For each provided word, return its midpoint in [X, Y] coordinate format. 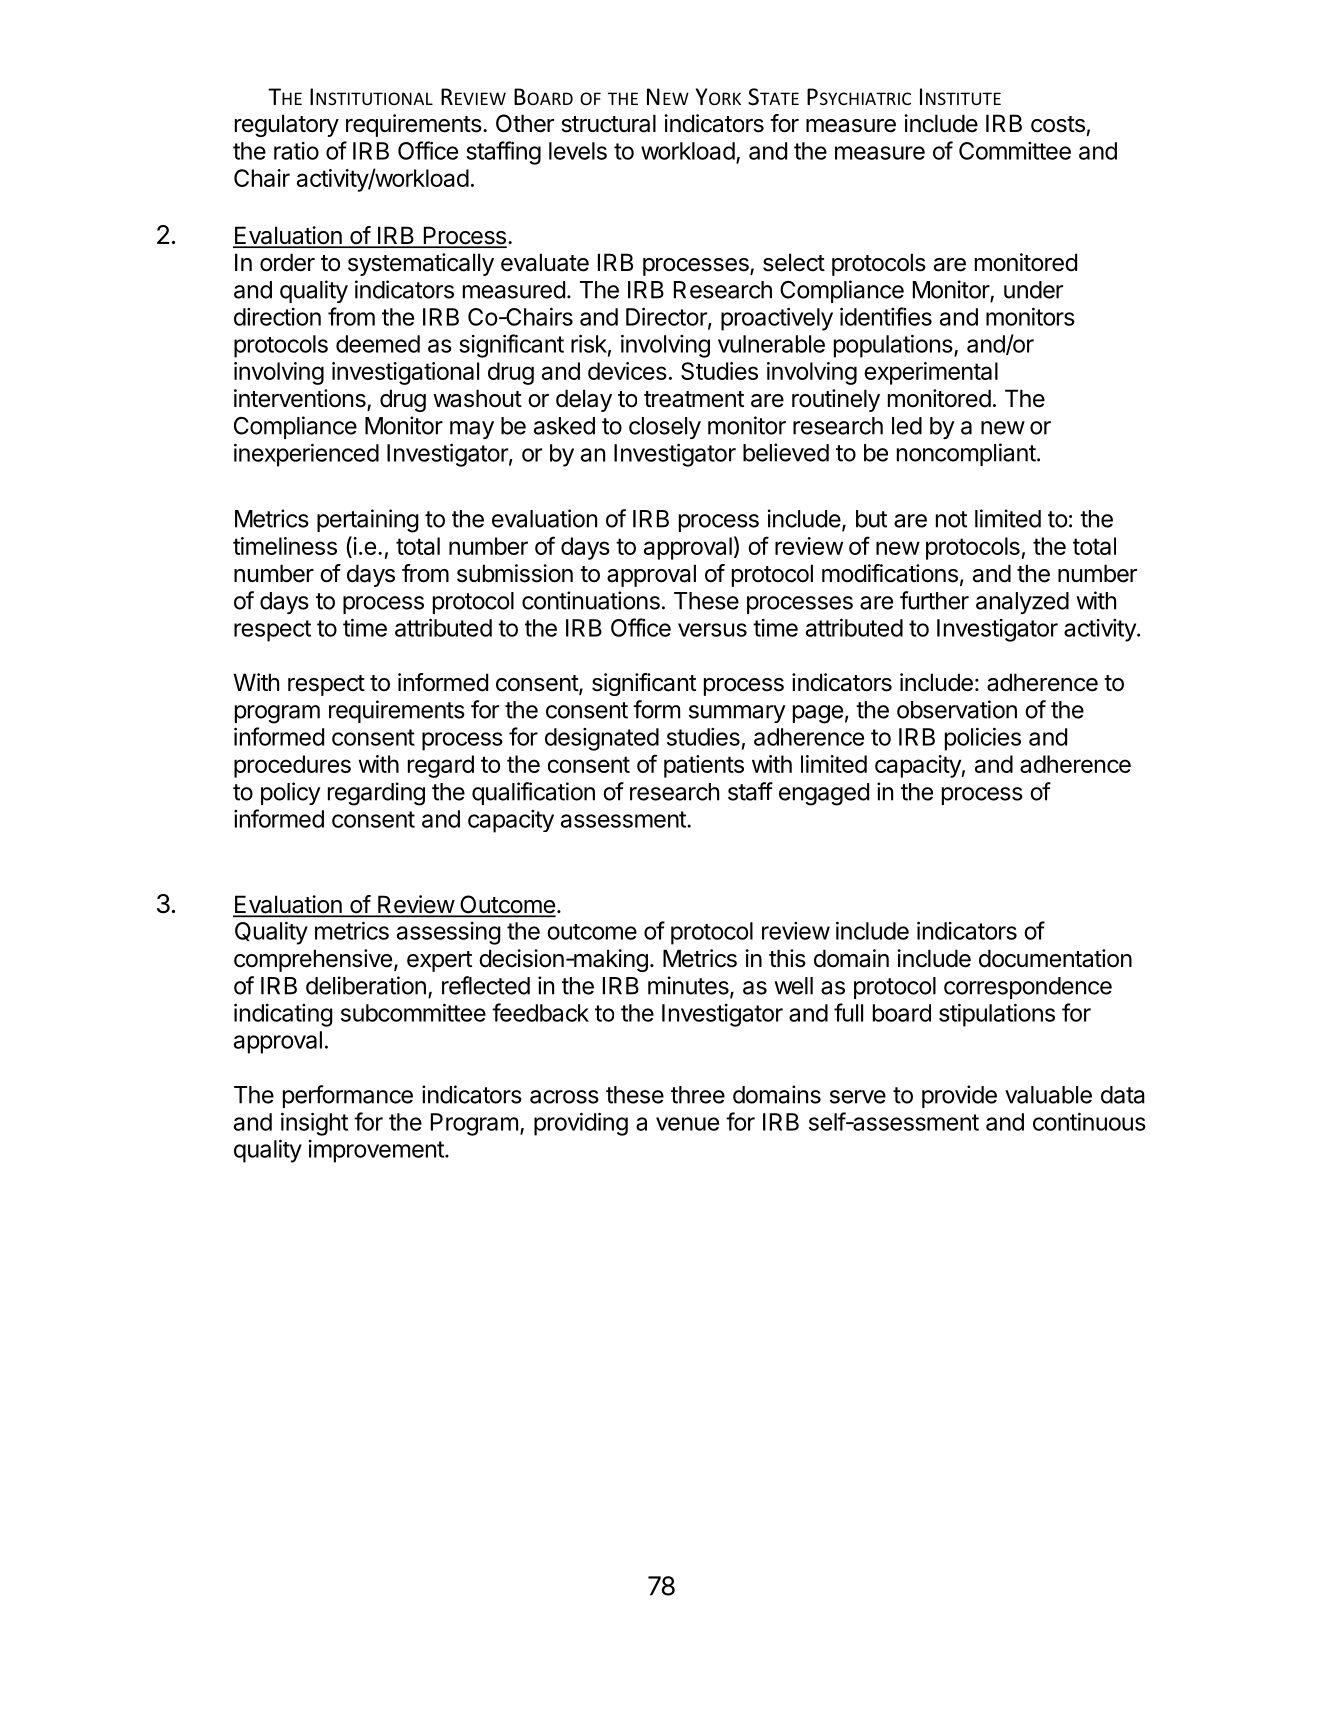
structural [608, 123]
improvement [376, 1151]
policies [983, 739]
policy [291, 793]
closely [665, 428]
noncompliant [966, 454]
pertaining [368, 521]
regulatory [287, 125]
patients [704, 766]
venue [687, 1124]
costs [1058, 124]
